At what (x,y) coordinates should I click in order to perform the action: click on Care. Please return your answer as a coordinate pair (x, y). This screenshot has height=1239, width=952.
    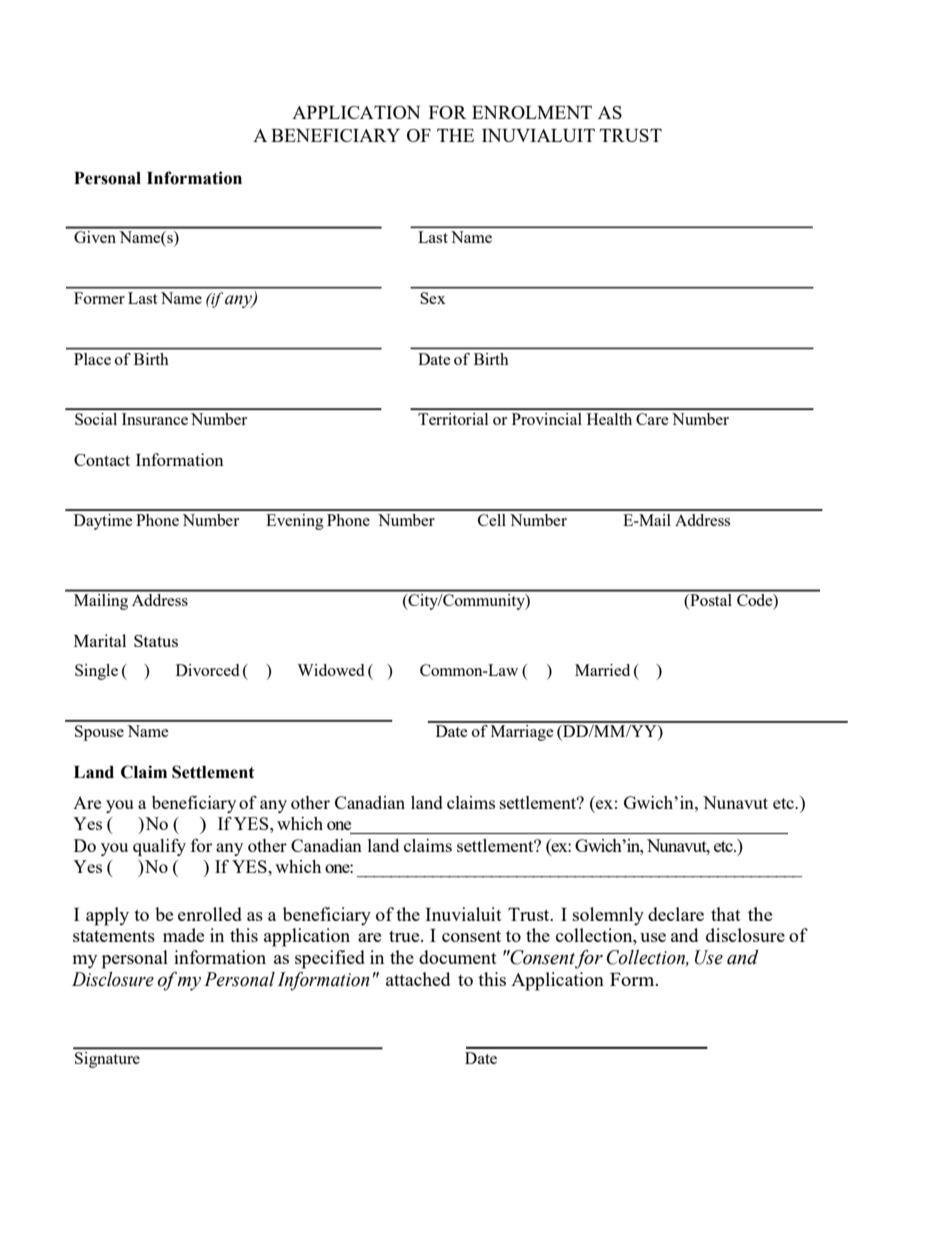
    Looking at the image, I should click on (652, 419).
